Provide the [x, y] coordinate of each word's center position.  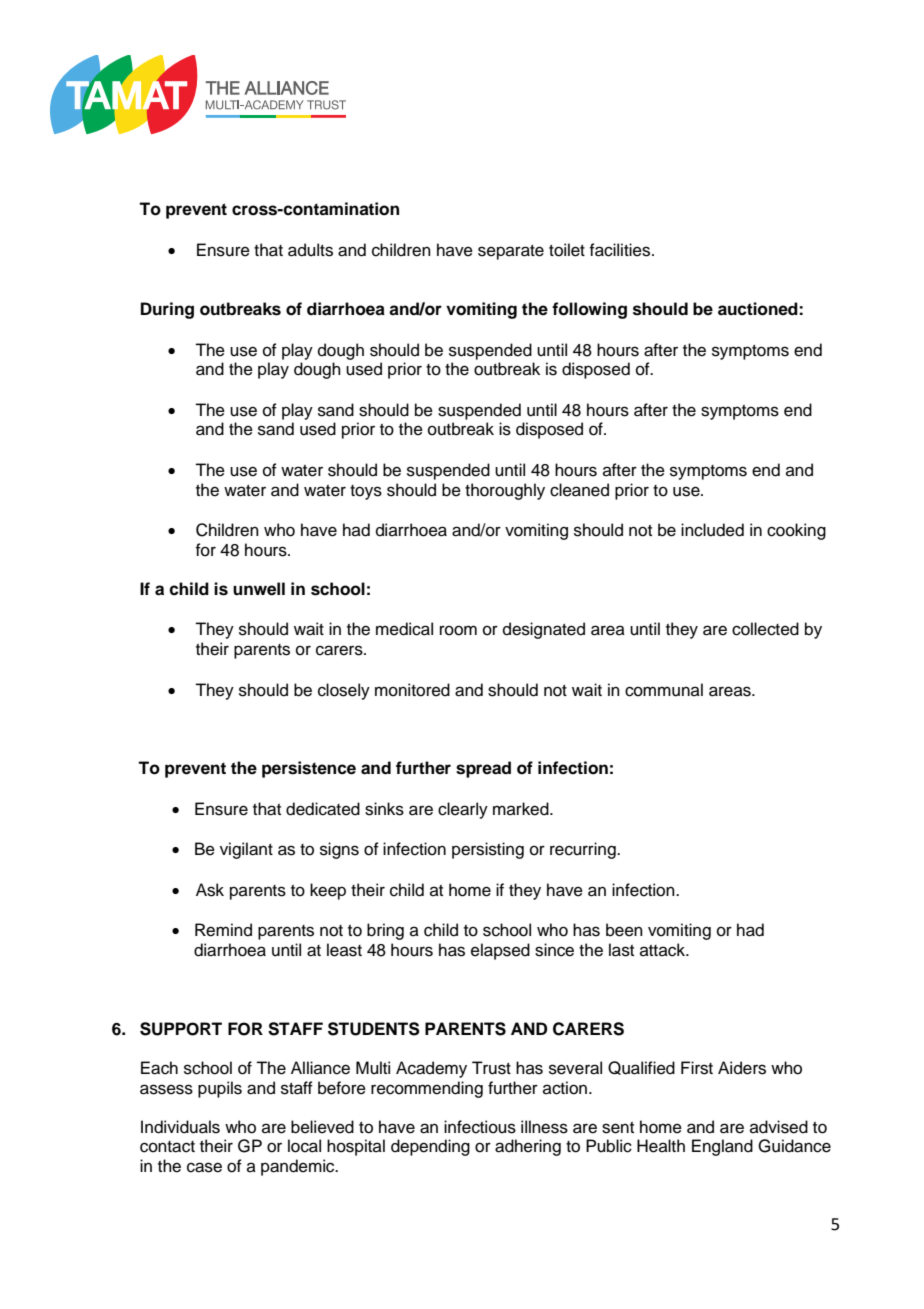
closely [344, 691]
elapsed [500, 951]
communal [664, 690]
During [167, 310]
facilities [621, 250]
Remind [223, 930]
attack [664, 950]
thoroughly [505, 491]
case [204, 1167]
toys [366, 492]
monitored [412, 690]
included [712, 530]
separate [511, 252]
